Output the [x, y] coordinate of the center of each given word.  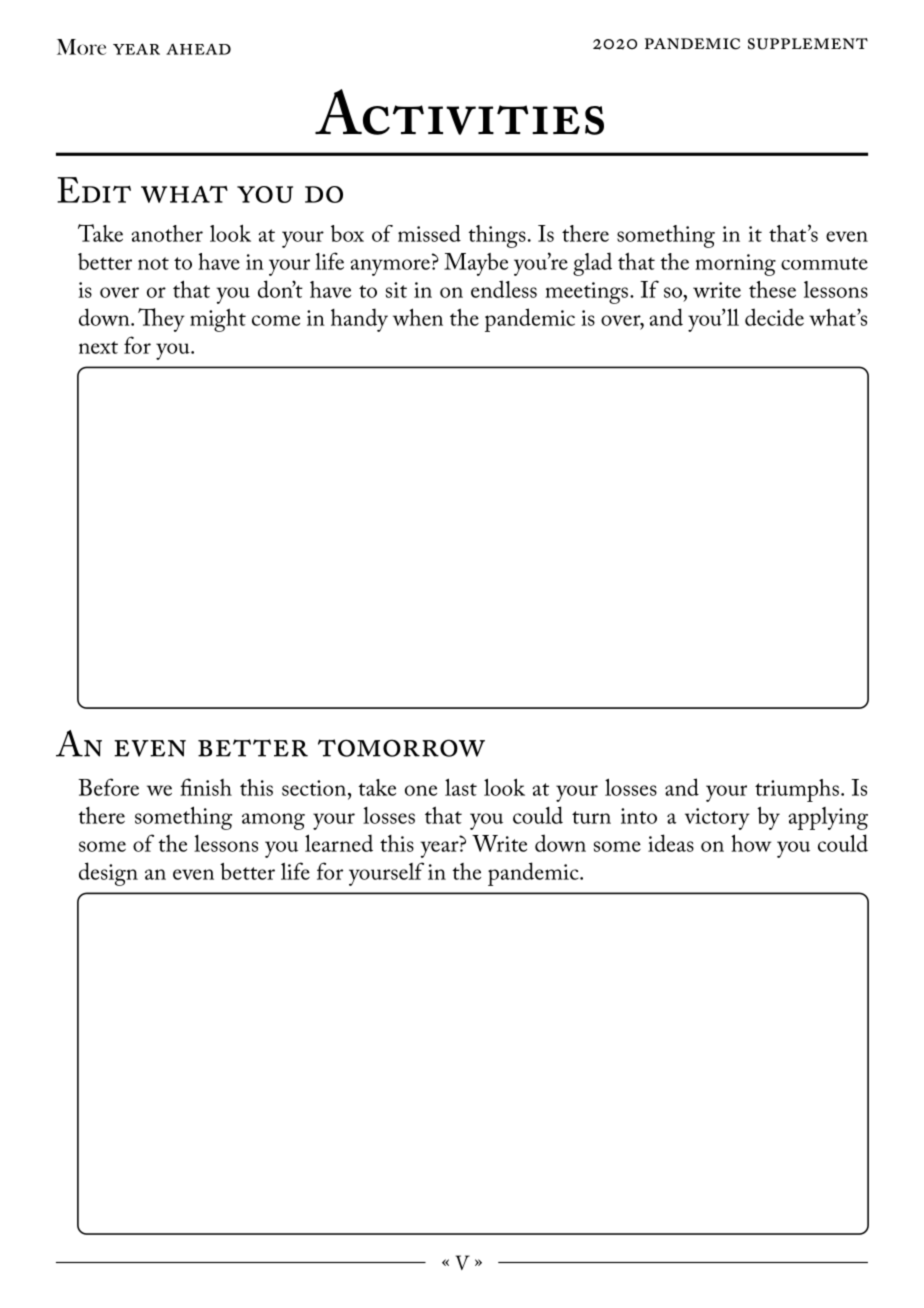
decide [774, 317]
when [418, 317]
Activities [459, 112]
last [461, 787]
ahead [198, 49]
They [161, 320]
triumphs [797, 790]
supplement [808, 44]
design [108, 874]
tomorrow [401, 748]
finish [206, 787]
